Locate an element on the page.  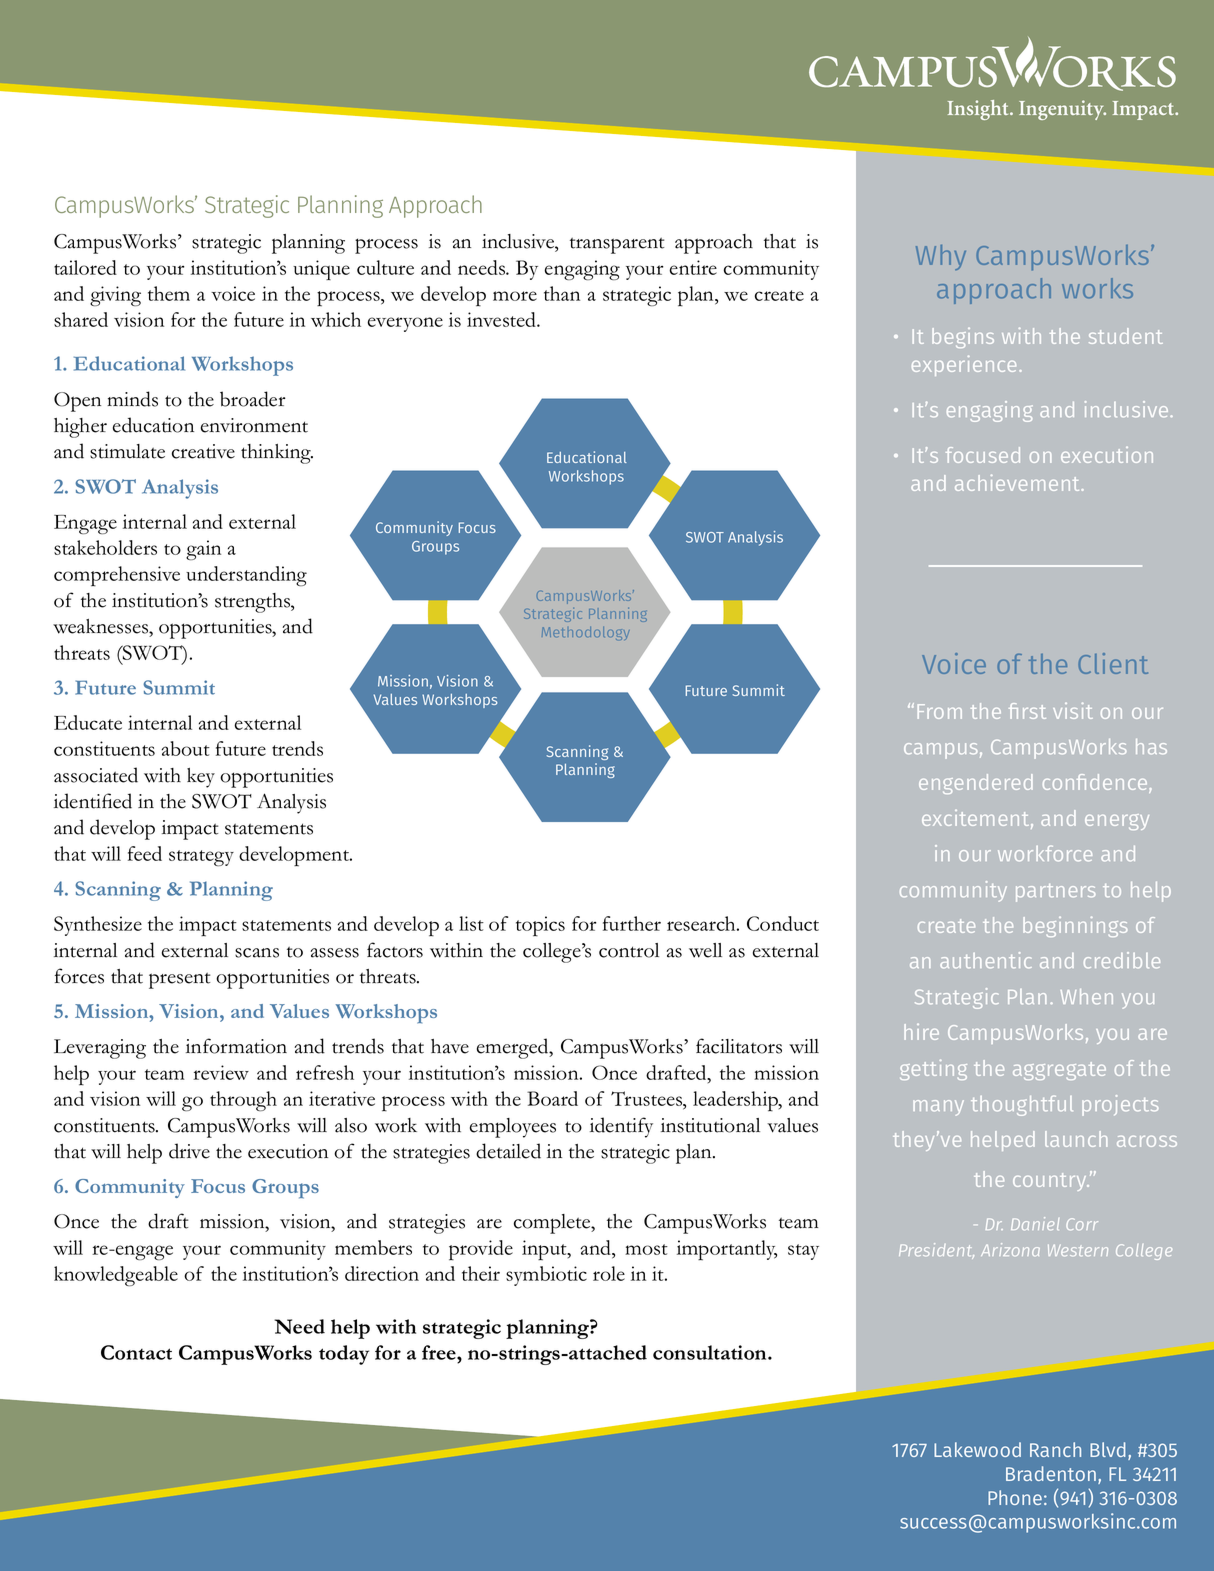
Methodology is located at coordinates (586, 633).
